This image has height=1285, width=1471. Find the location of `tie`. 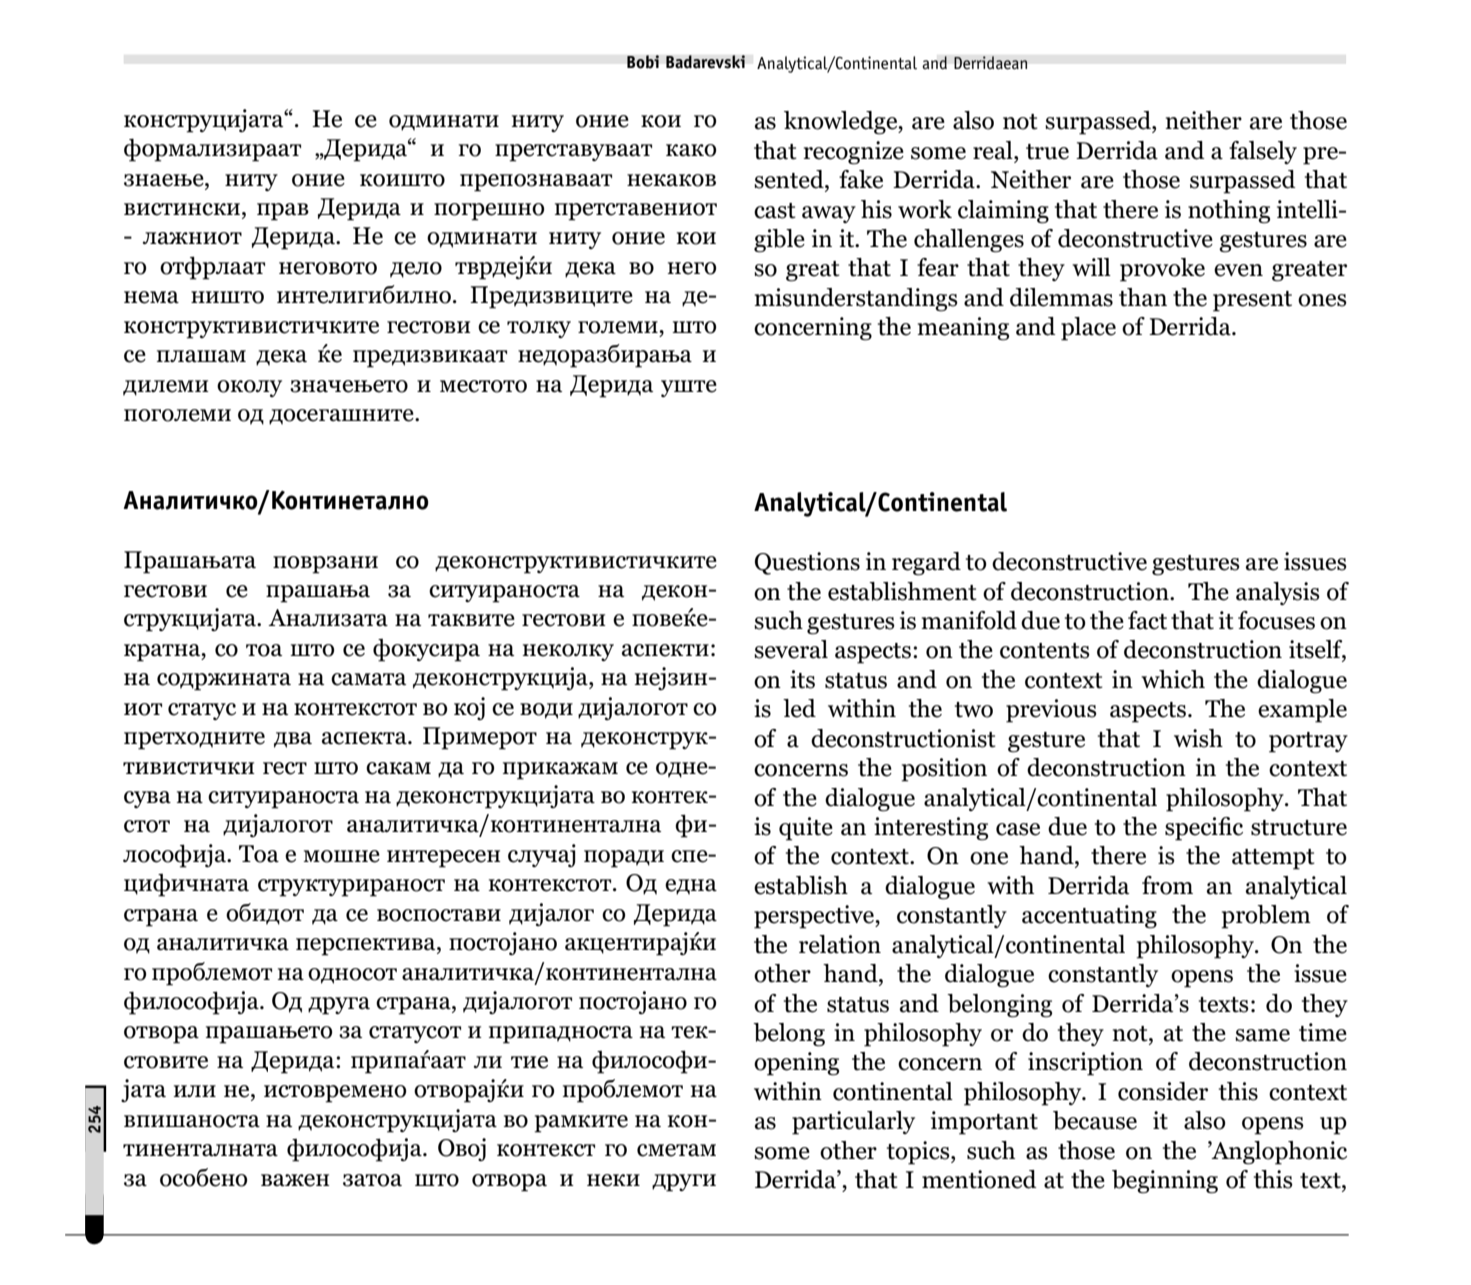

tie is located at coordinates (529, 1062).
